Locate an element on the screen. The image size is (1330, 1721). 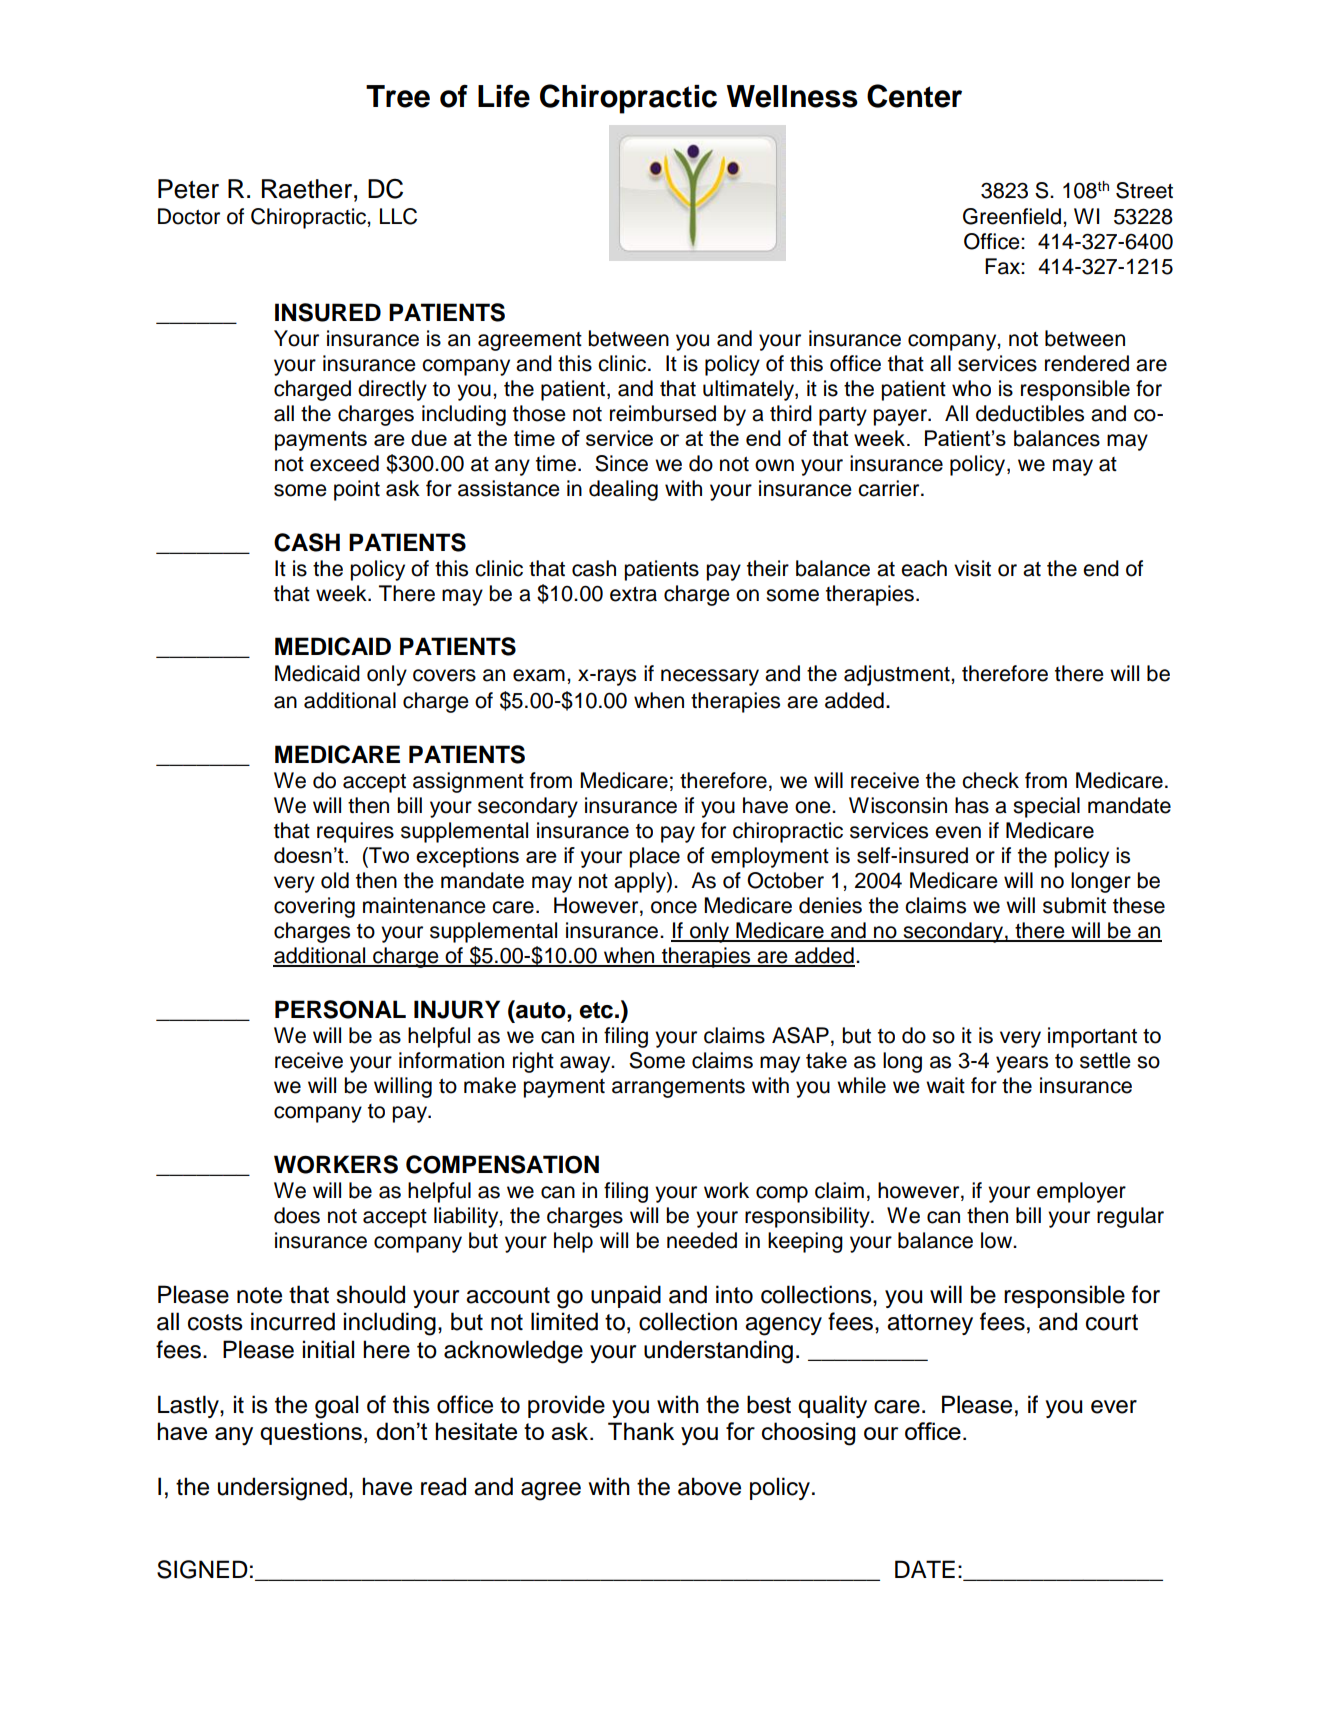
Greenfield is located at coordinates (1012, 216).
